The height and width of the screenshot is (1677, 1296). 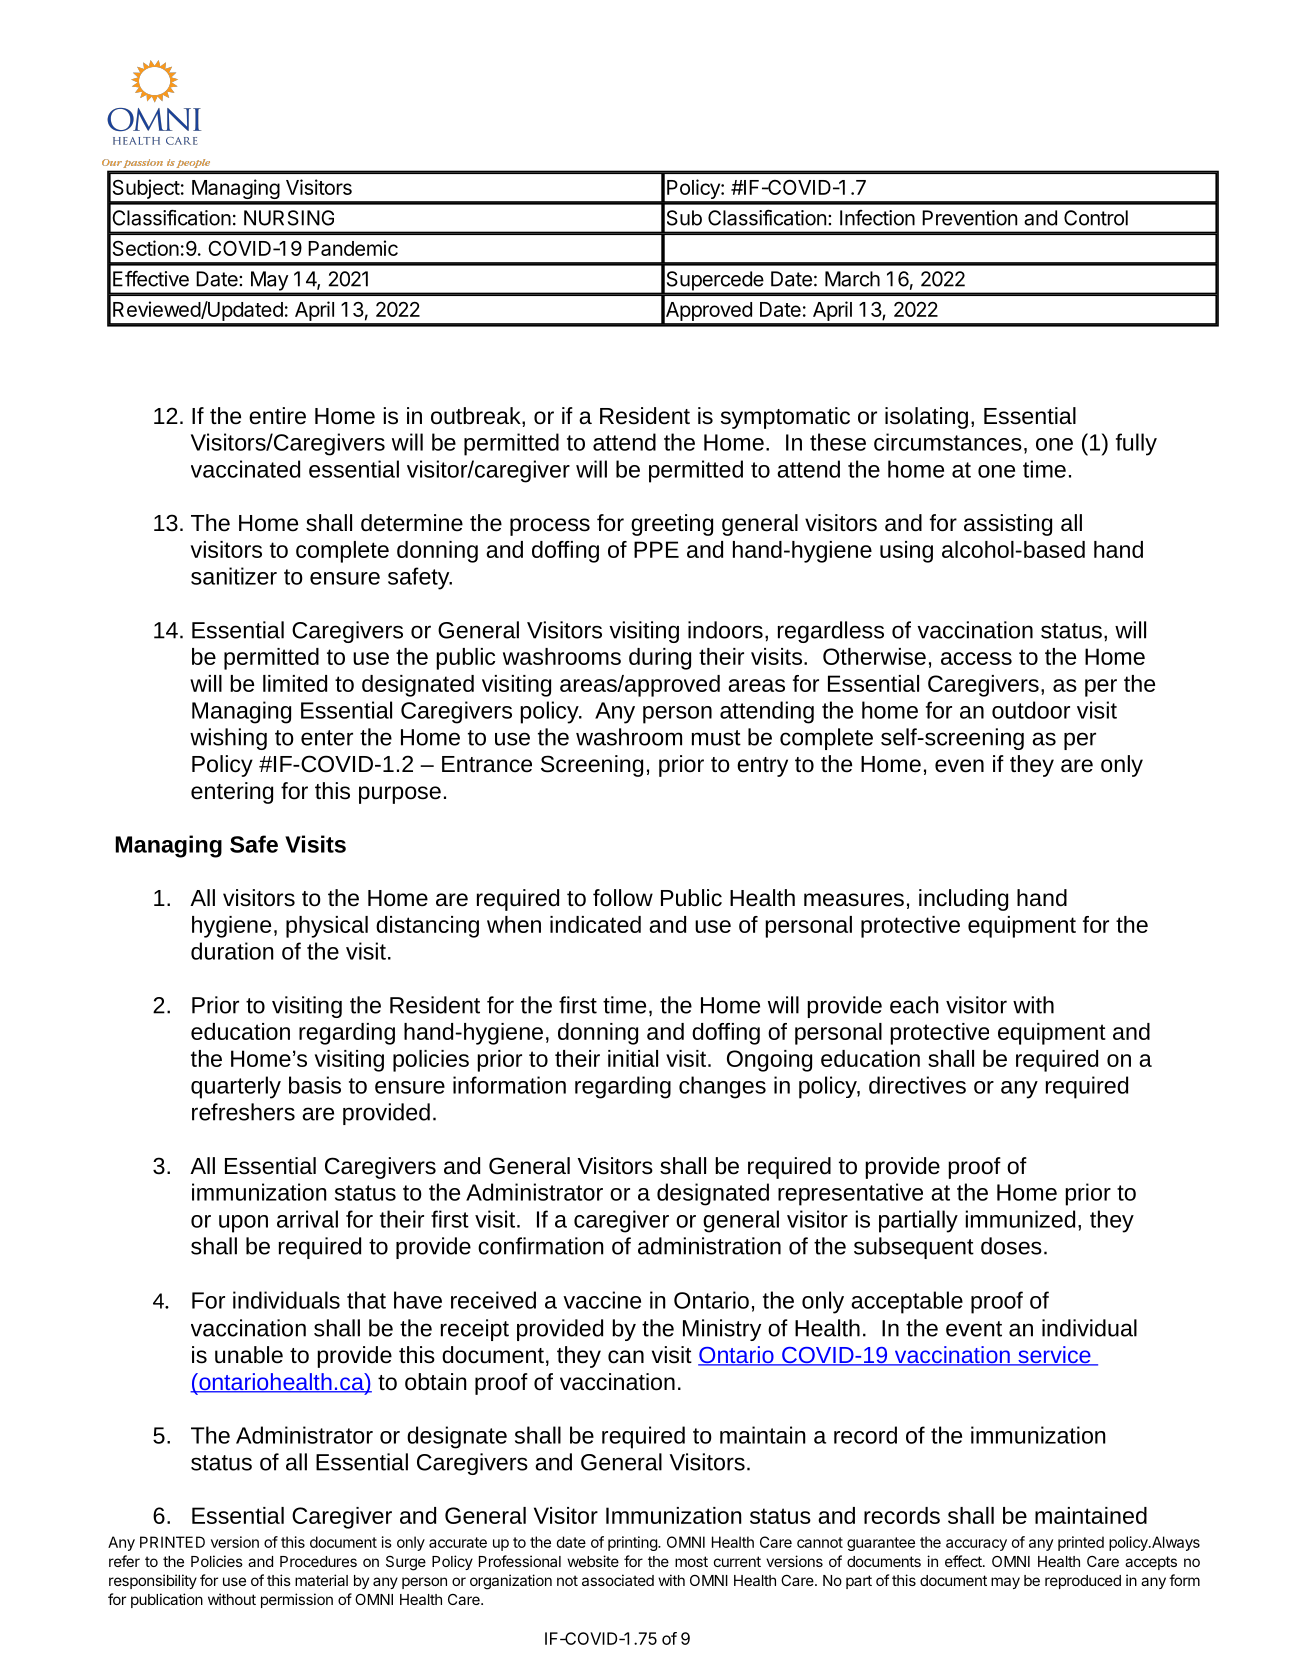 I want to click on NURSING, so click(x=289, y=218).
